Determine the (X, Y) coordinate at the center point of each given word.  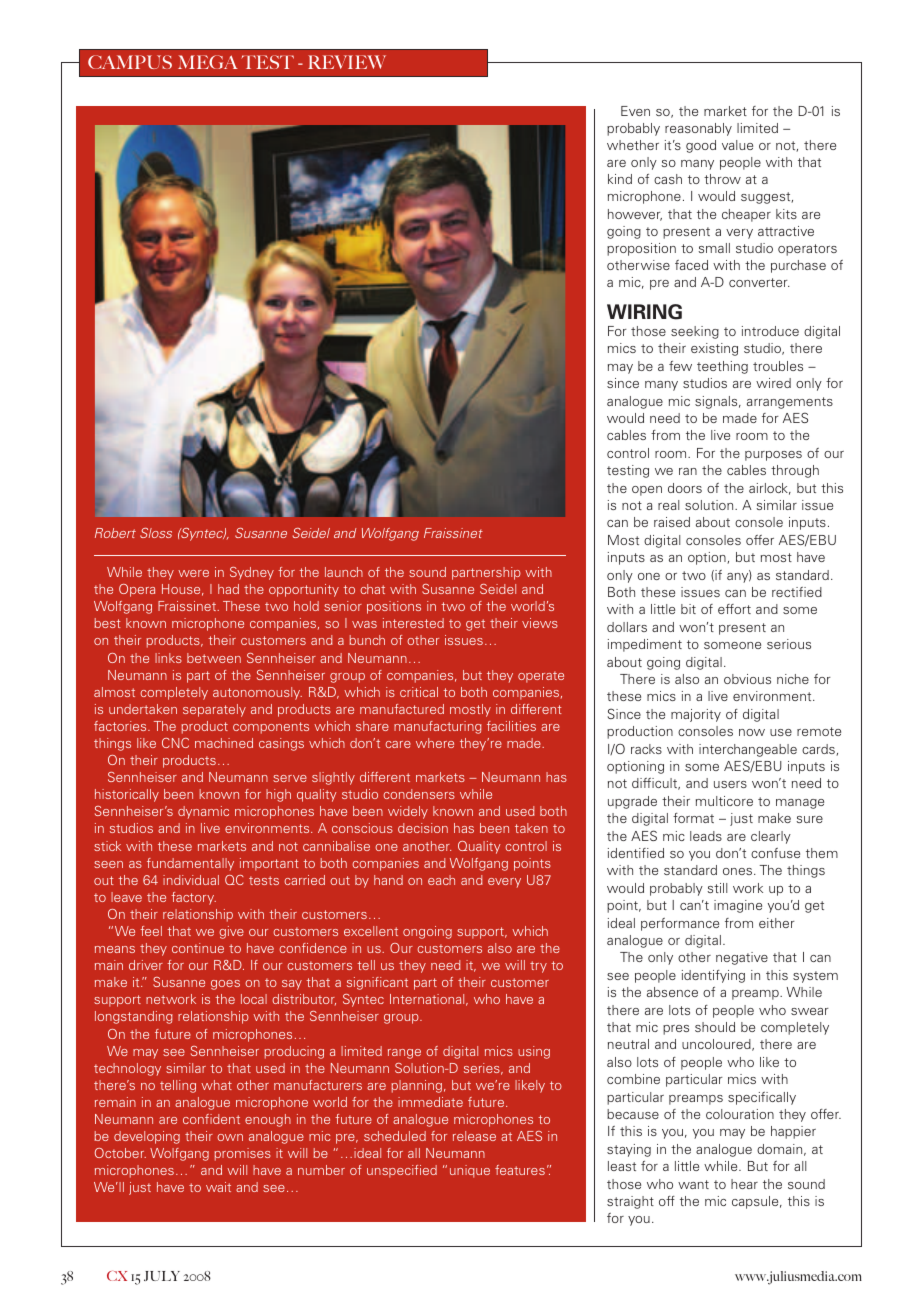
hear (744, 1184)
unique (470, 1171)
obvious (747, 679)
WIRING (644, 312)
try (538, 967)
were (193, 573)
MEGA (208, 62)
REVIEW (347, 62)
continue (198, 948)
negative (742, 958)
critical (419, 692)
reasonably (698, 129)
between (214, 658)
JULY (162, 1276)
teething (722, 367)
